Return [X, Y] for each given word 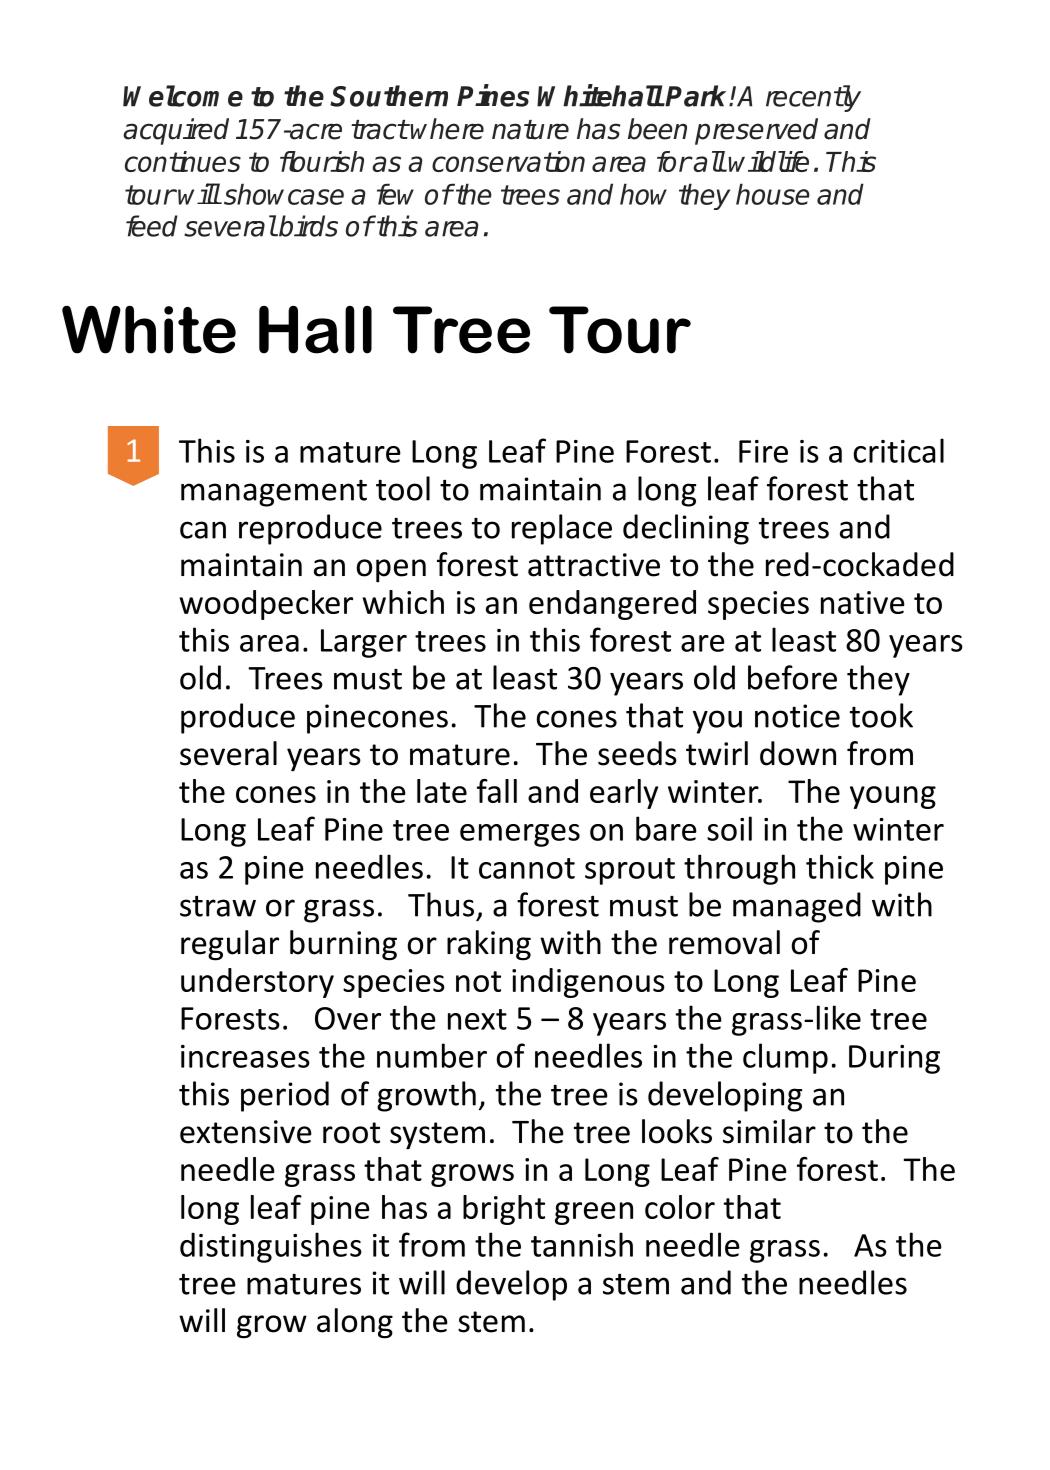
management [274, 493]
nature [530, 130]
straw [218, 906]
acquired [176, 131]
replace [562, 529]
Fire [763, 451]
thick [840, 866]
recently [813, 98]
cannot [527, 868]
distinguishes [271, 1247]
